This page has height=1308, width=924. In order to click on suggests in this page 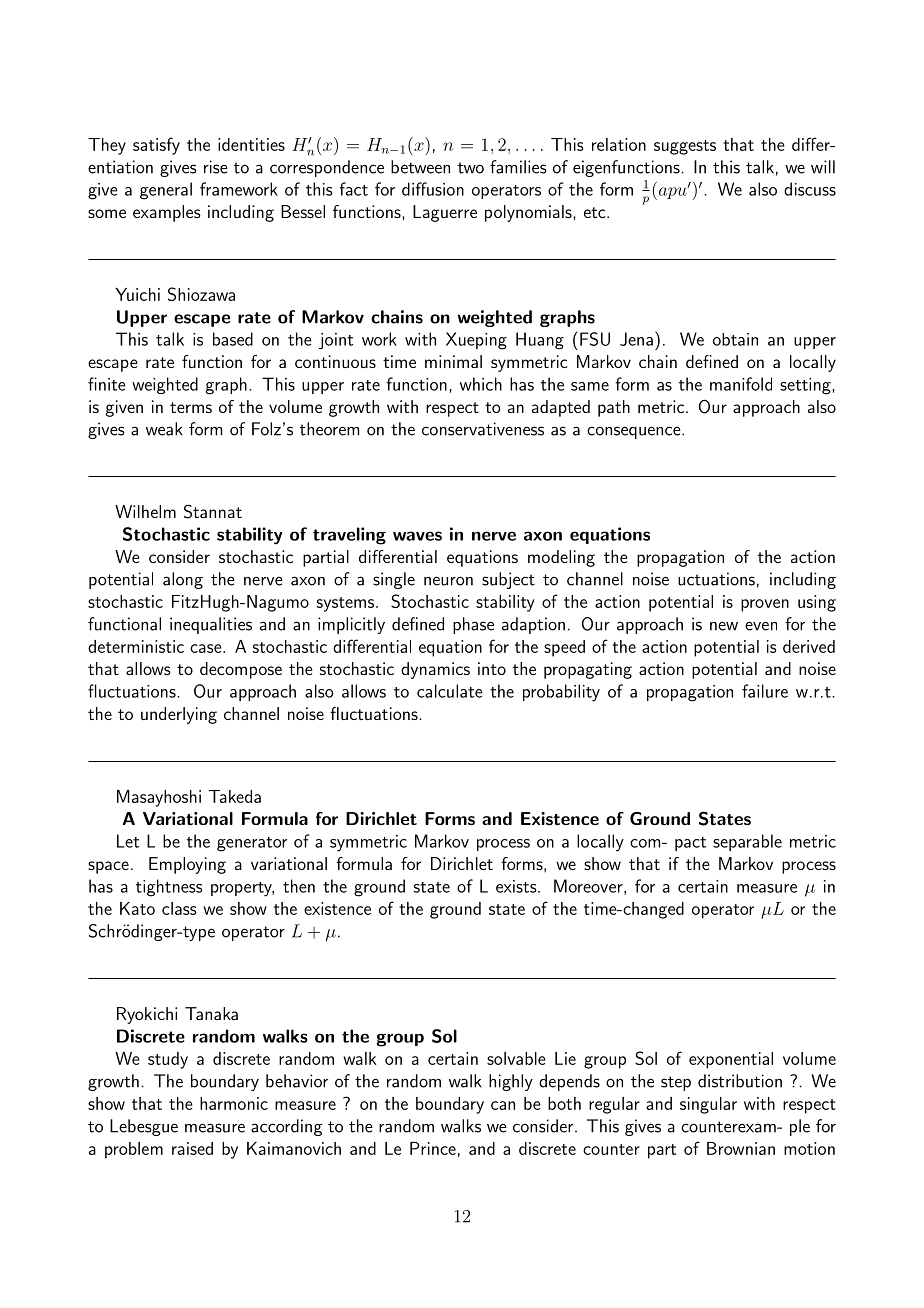, I will do `click(685, 147)`.
